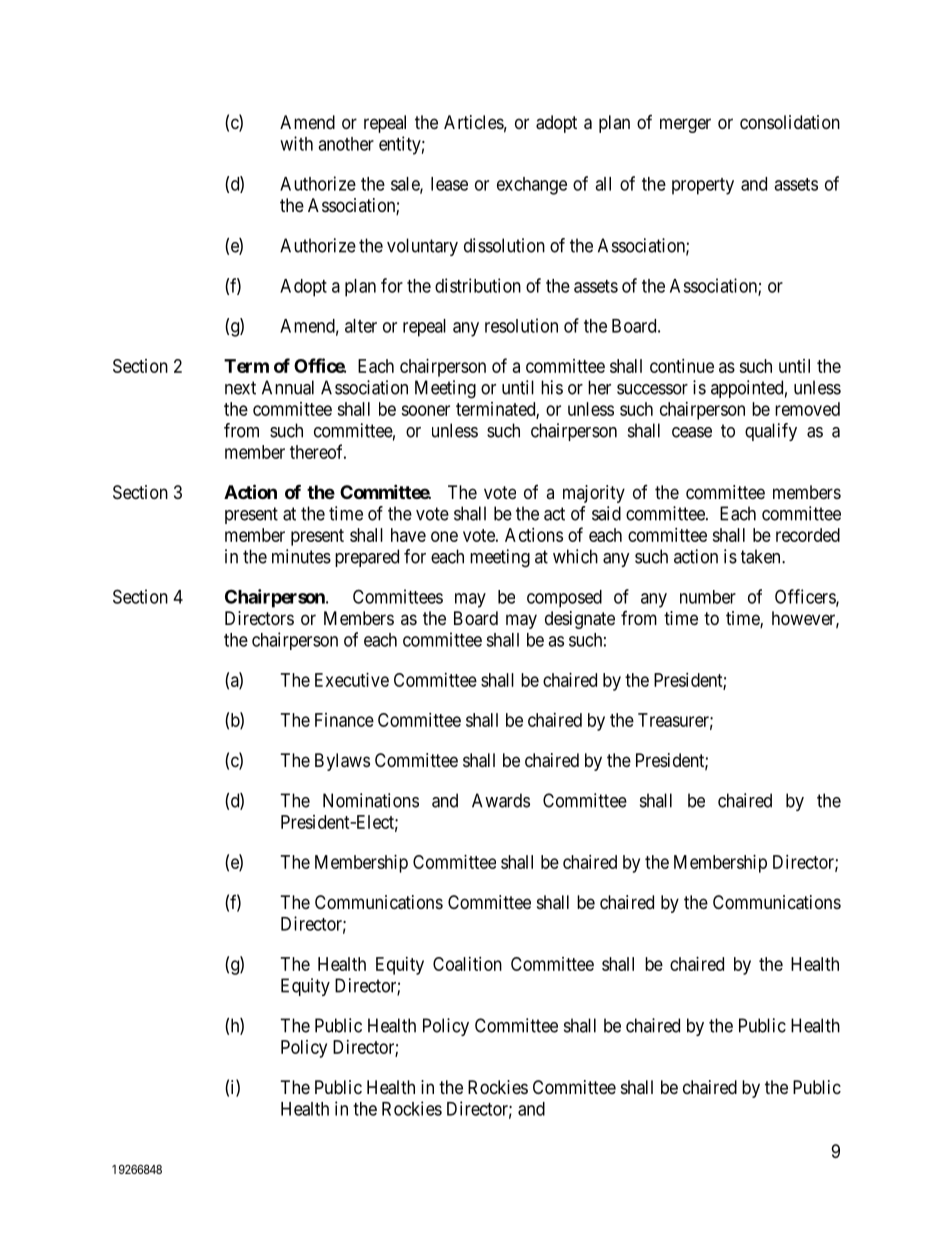 The width and height of the screenshot is (952, 1233). What do you see at coordinates (296, 143) in the screenshot?
I see `with` at bounding box center [296, 143].
